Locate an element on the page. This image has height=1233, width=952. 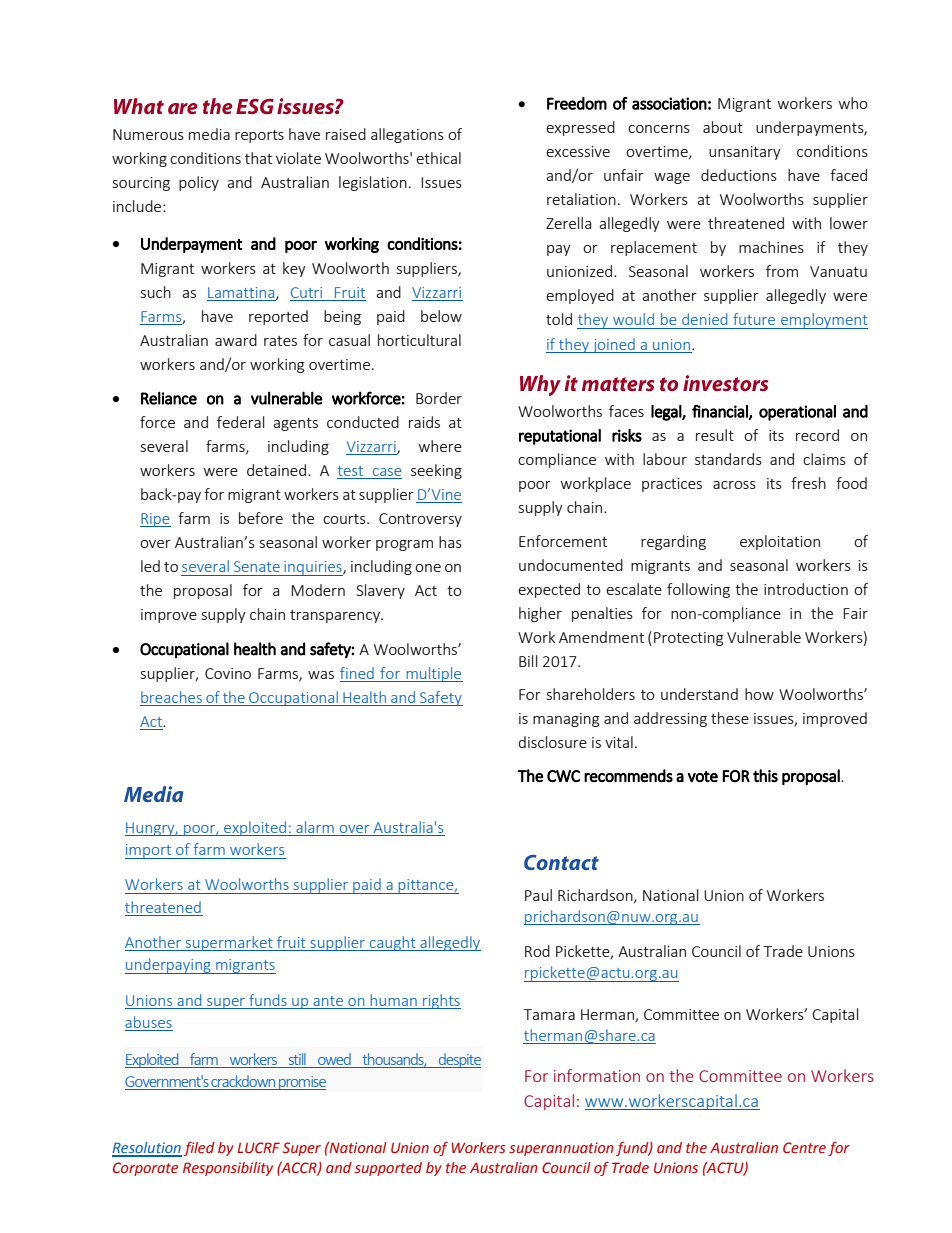
CWC is located at coordinates (563, 776).
